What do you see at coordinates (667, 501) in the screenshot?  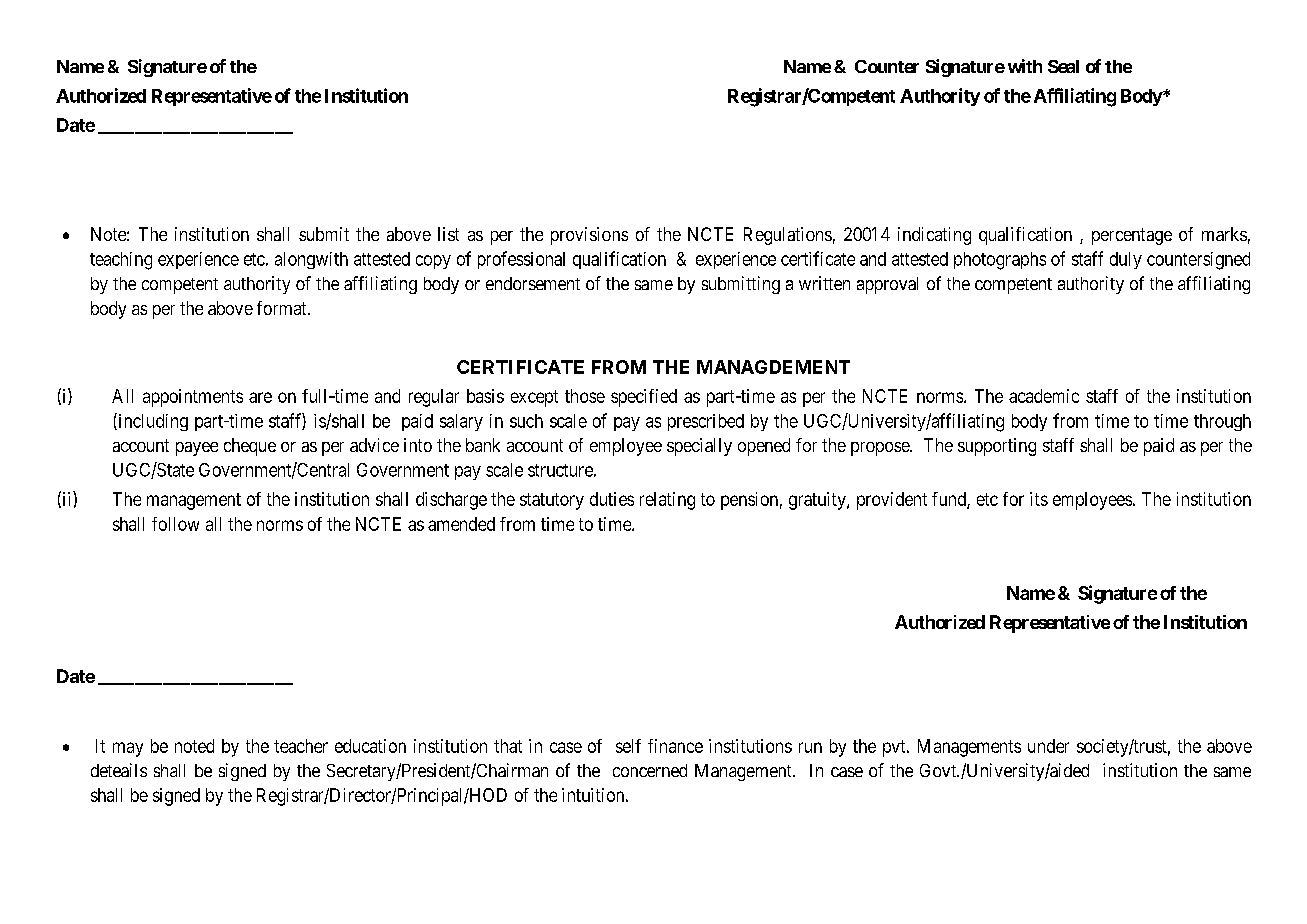 I see `relating` at bounding box center [667, 501].
